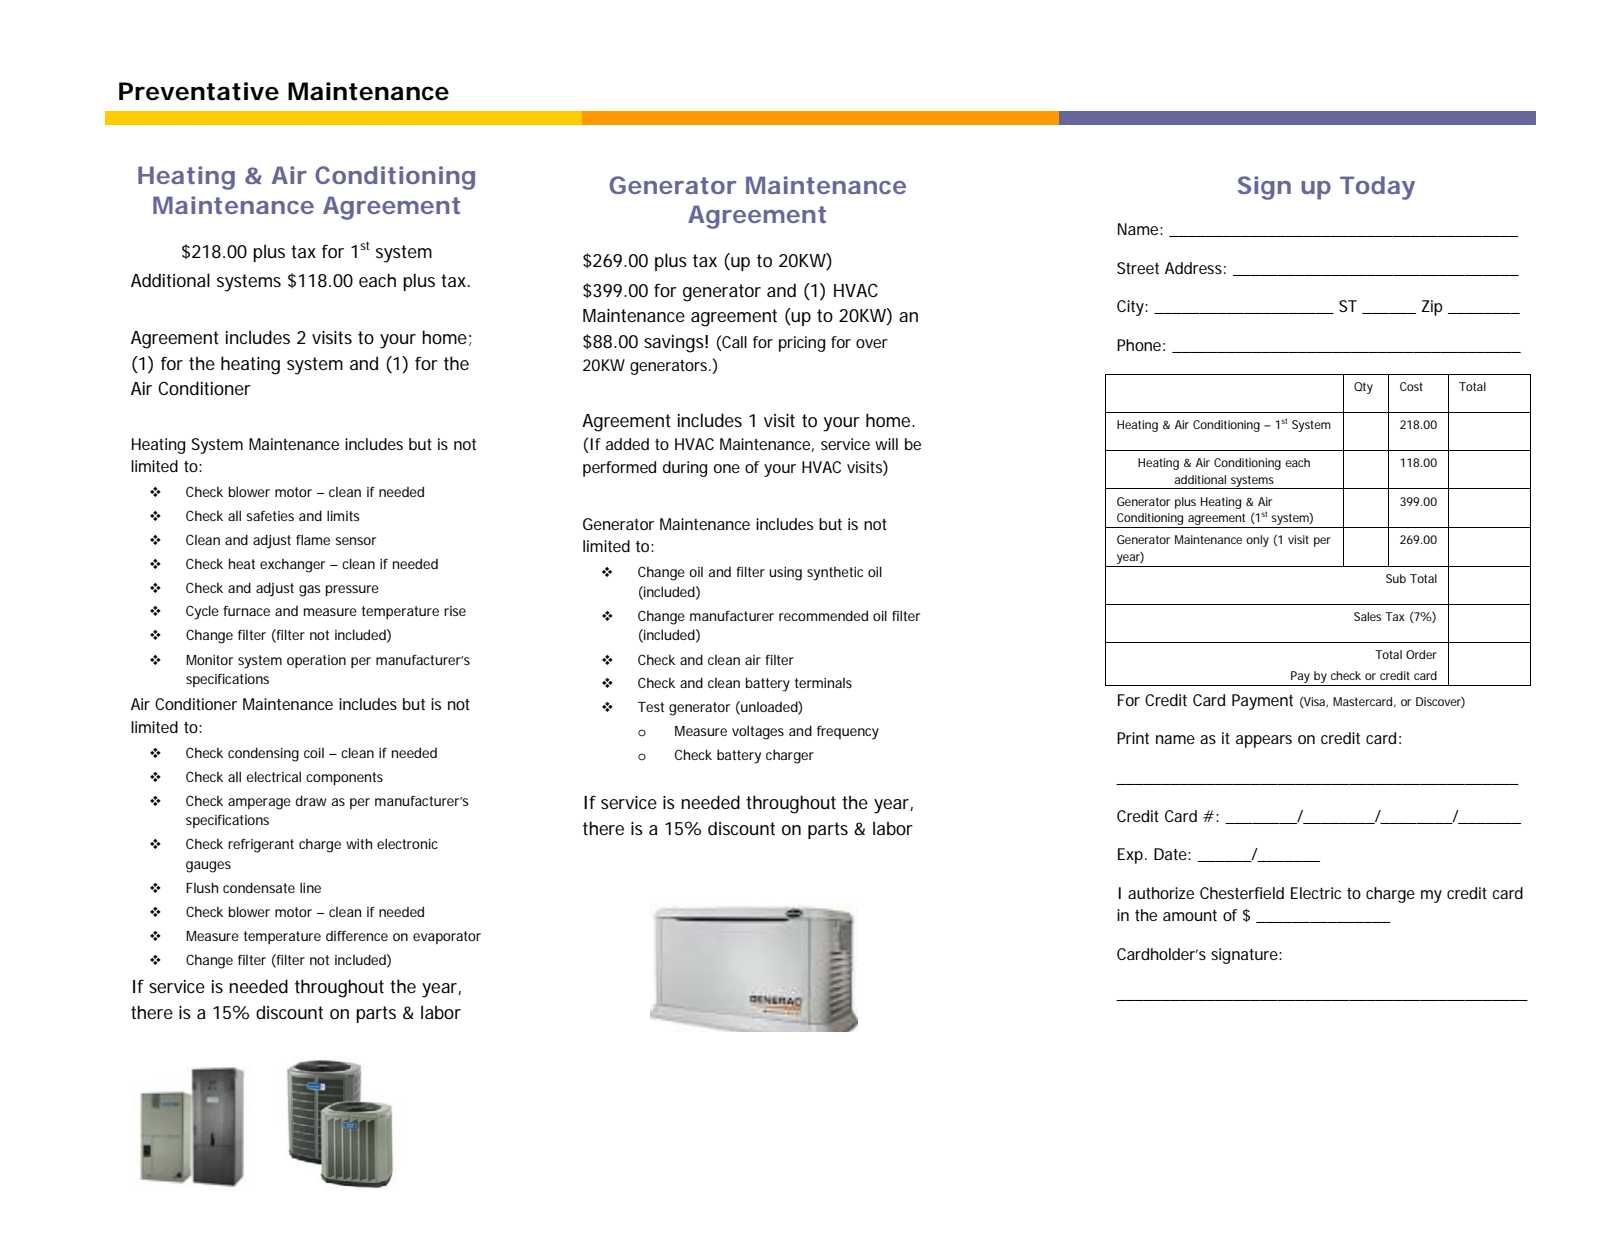 Image resolution: width=1619 pixels, height=1251 pixels. What do you see at coordinates (199, 91) in the screenshot?
I see `Preventative` at bounding box center [199, 91].
